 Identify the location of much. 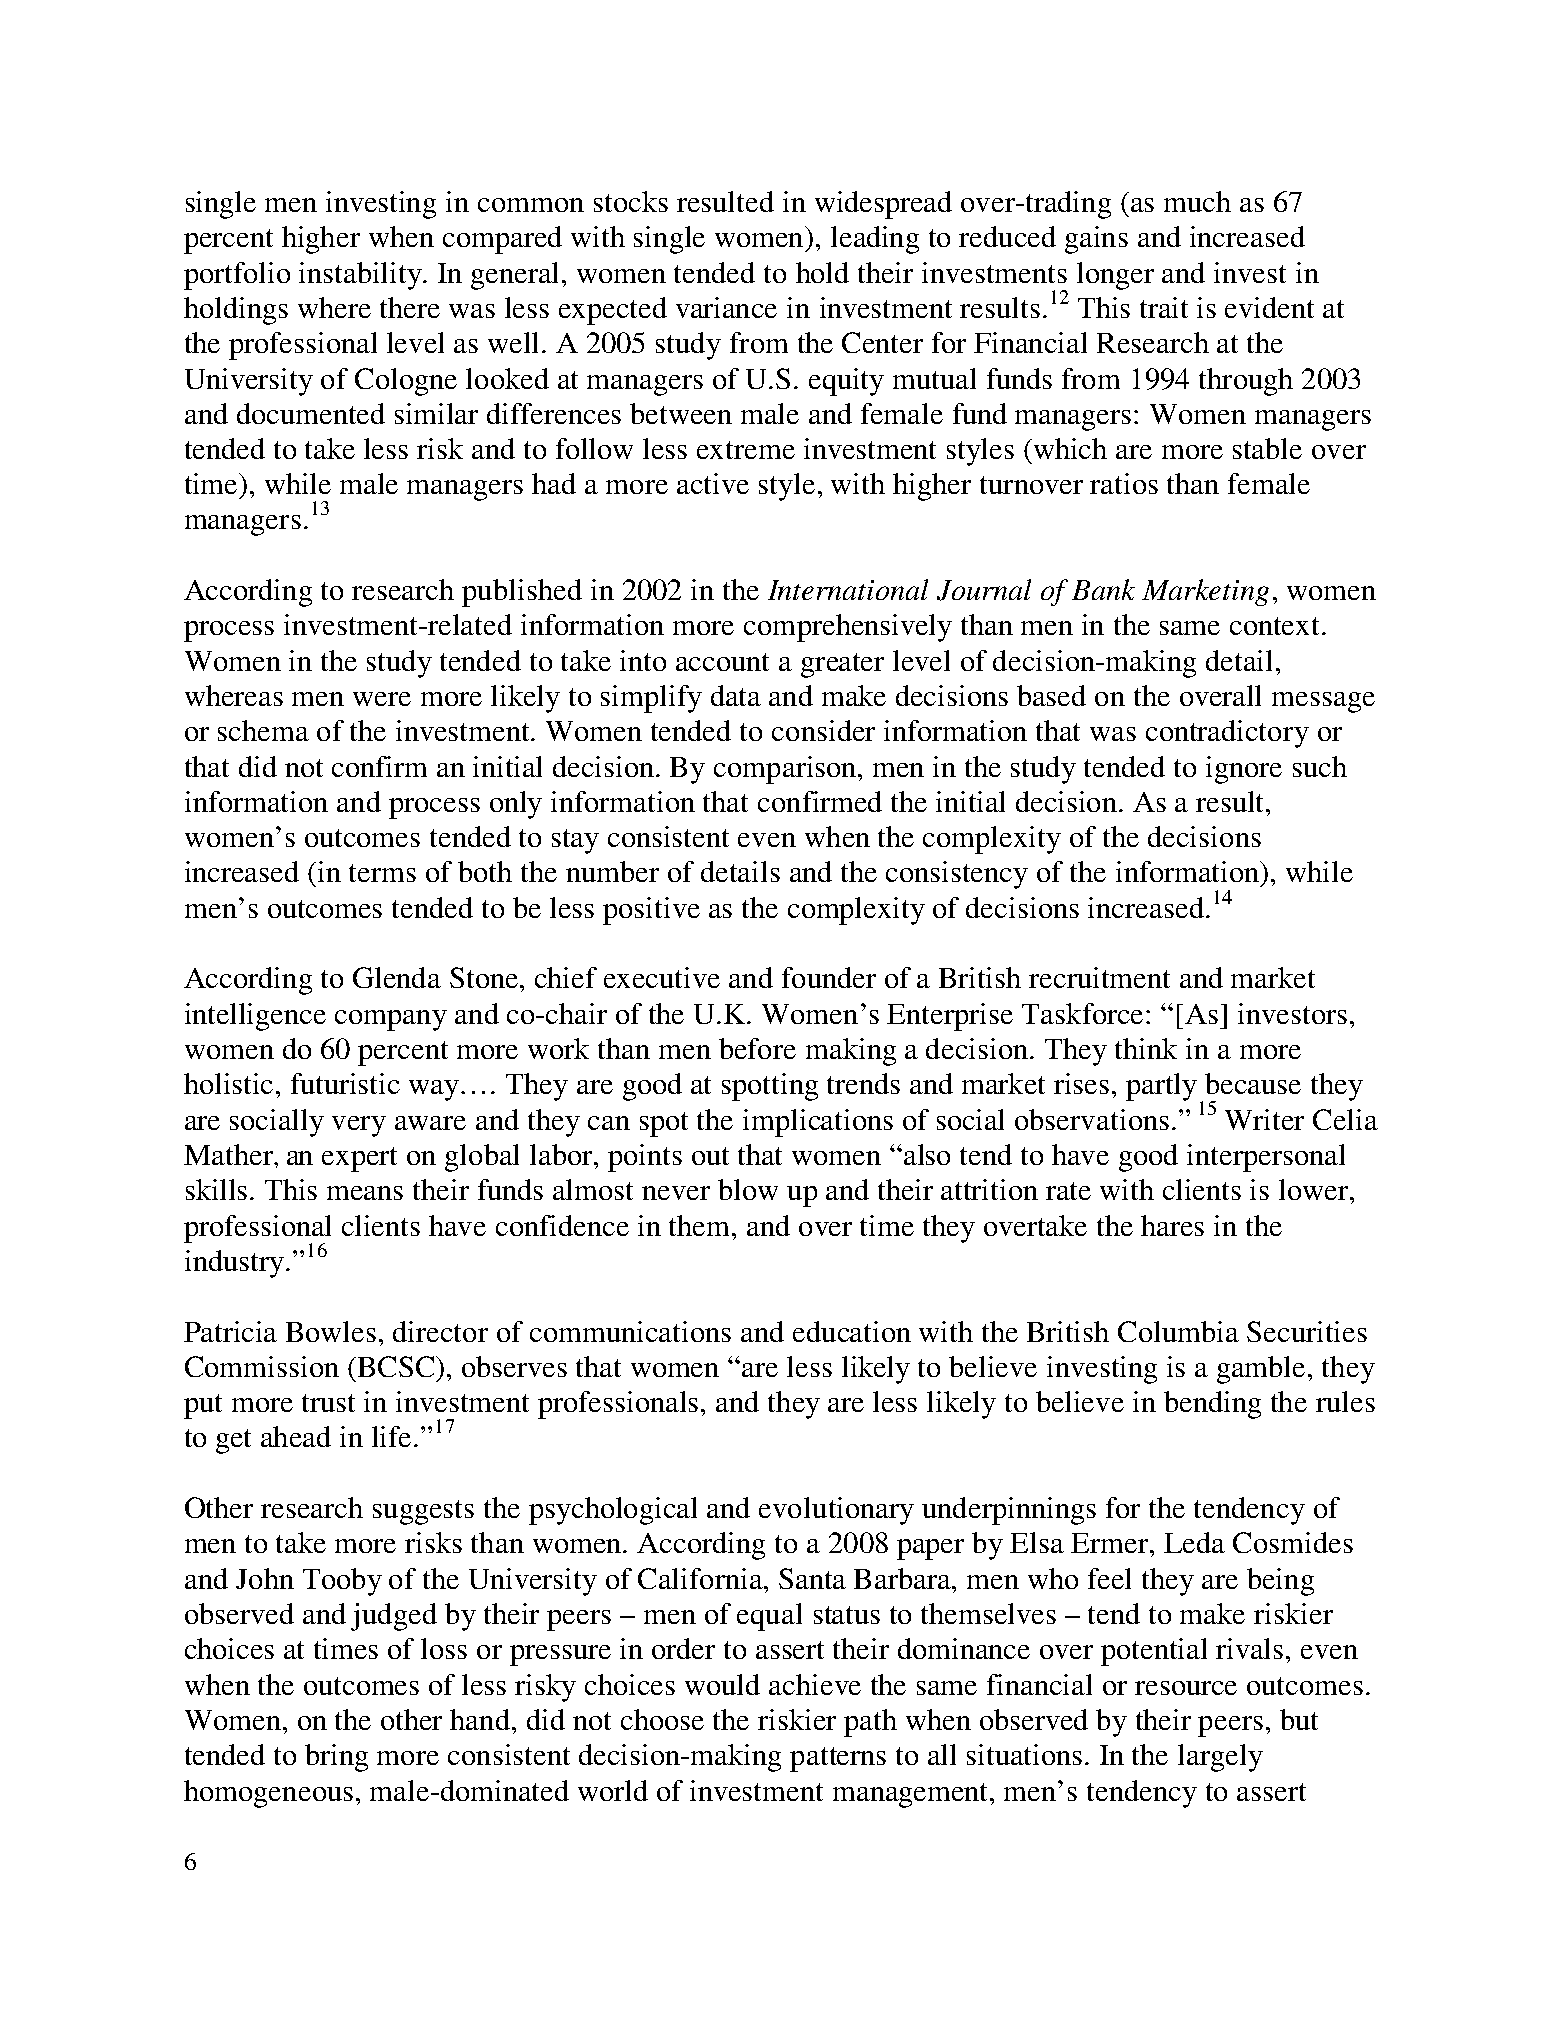
(1197, 201).
